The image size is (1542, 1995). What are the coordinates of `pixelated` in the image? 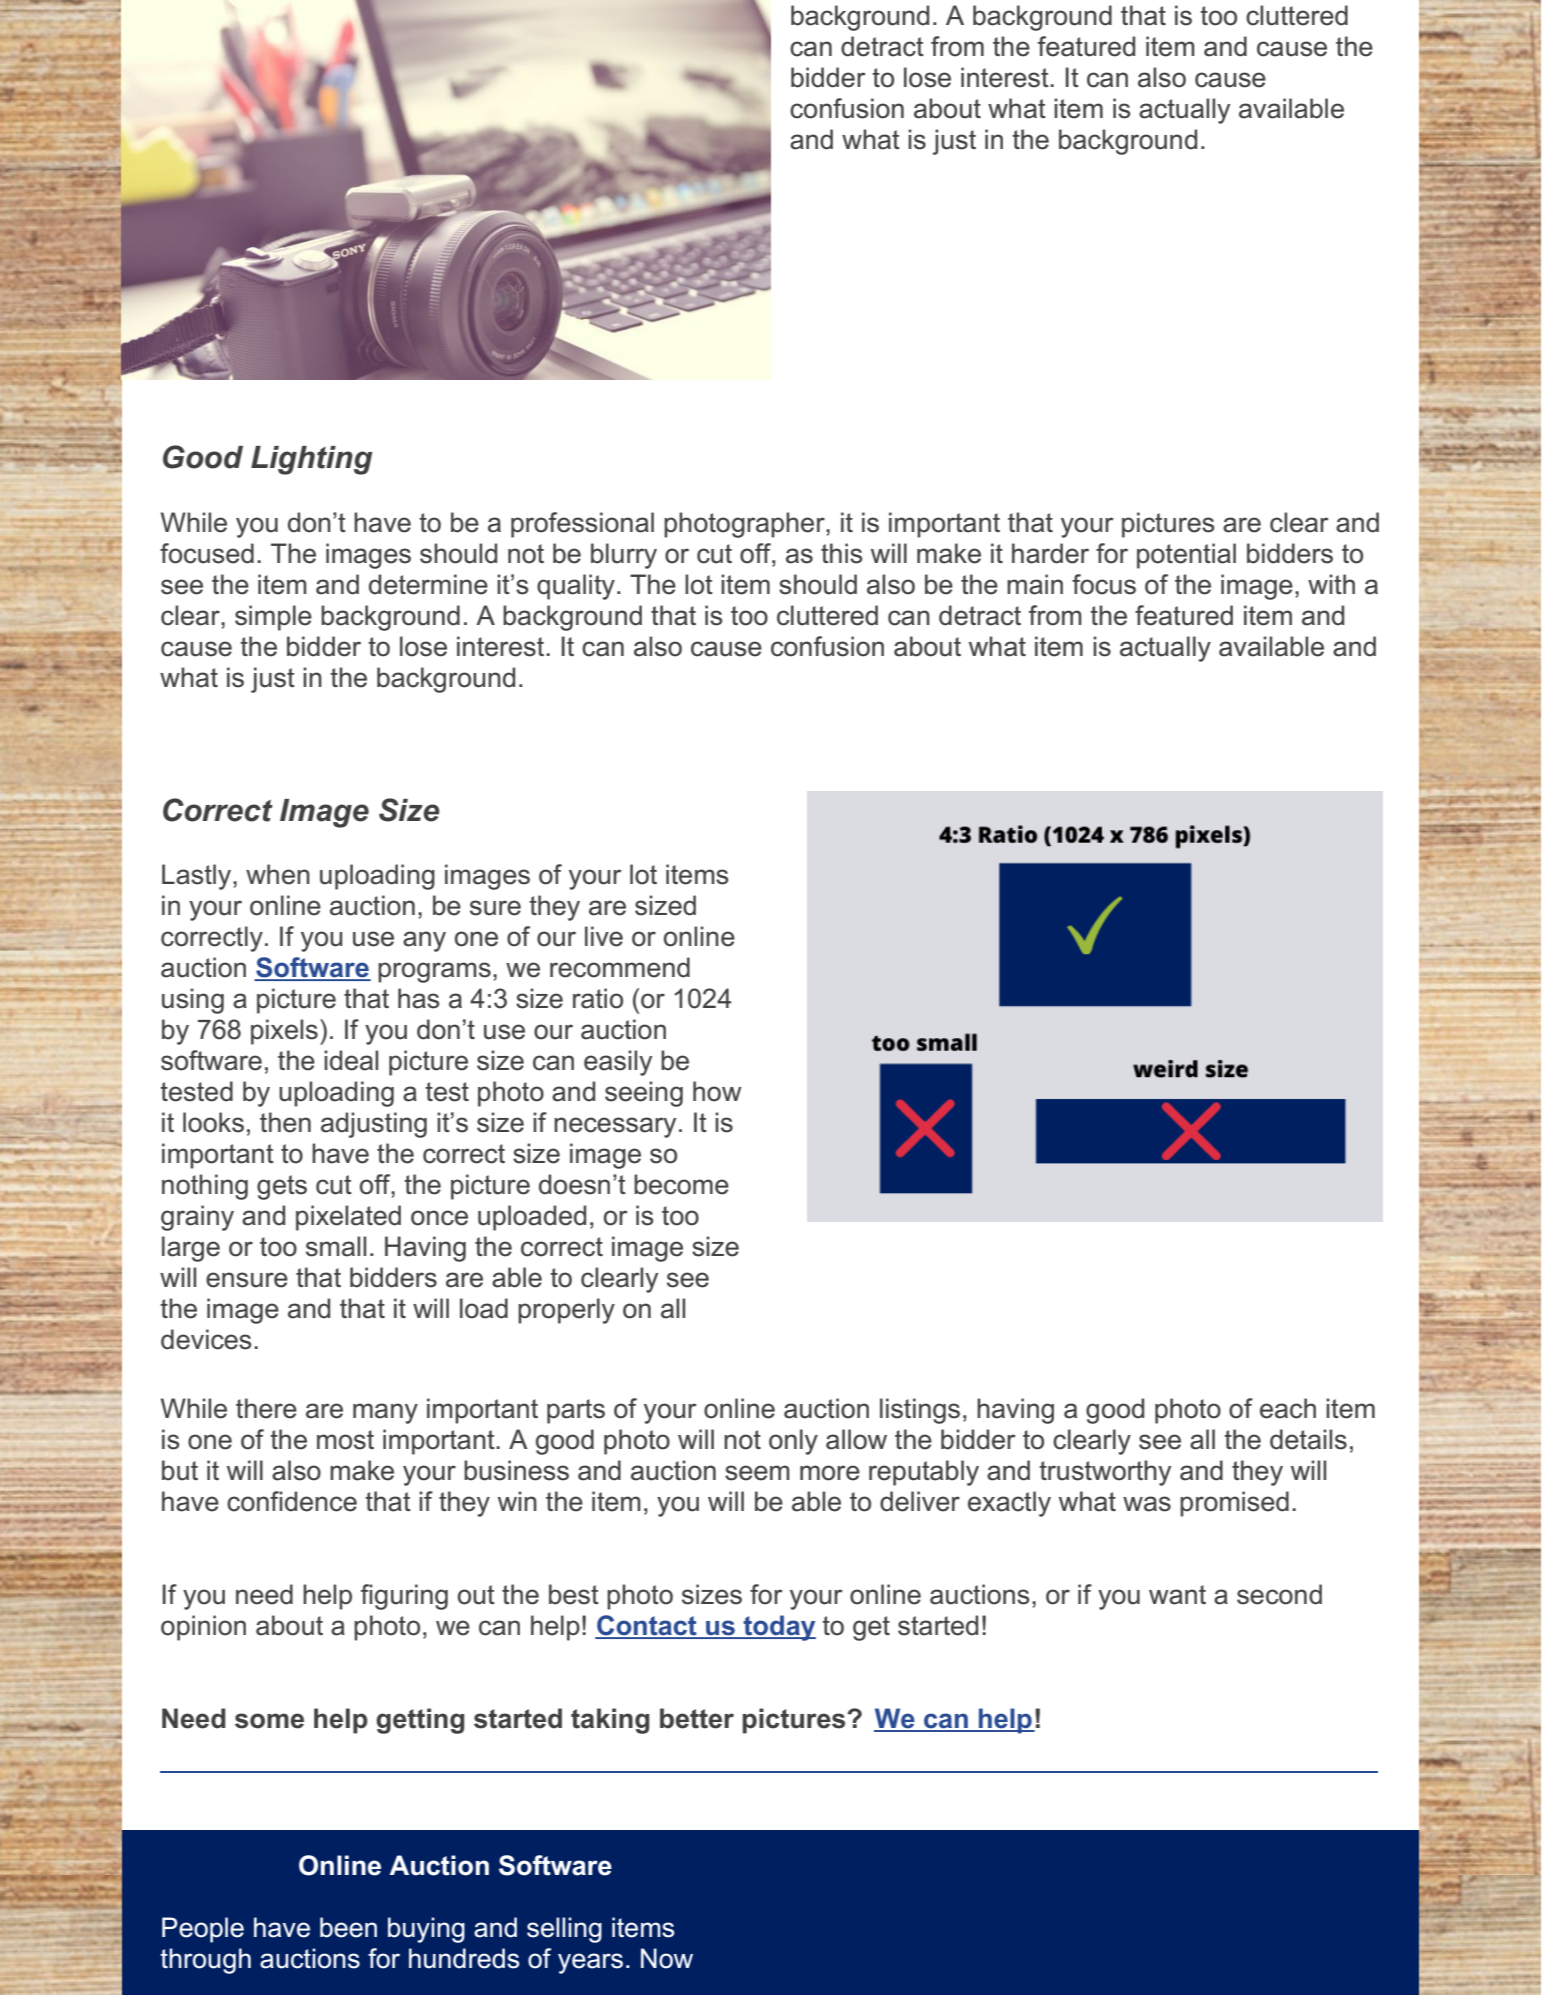 It's located at (348, 1218).
